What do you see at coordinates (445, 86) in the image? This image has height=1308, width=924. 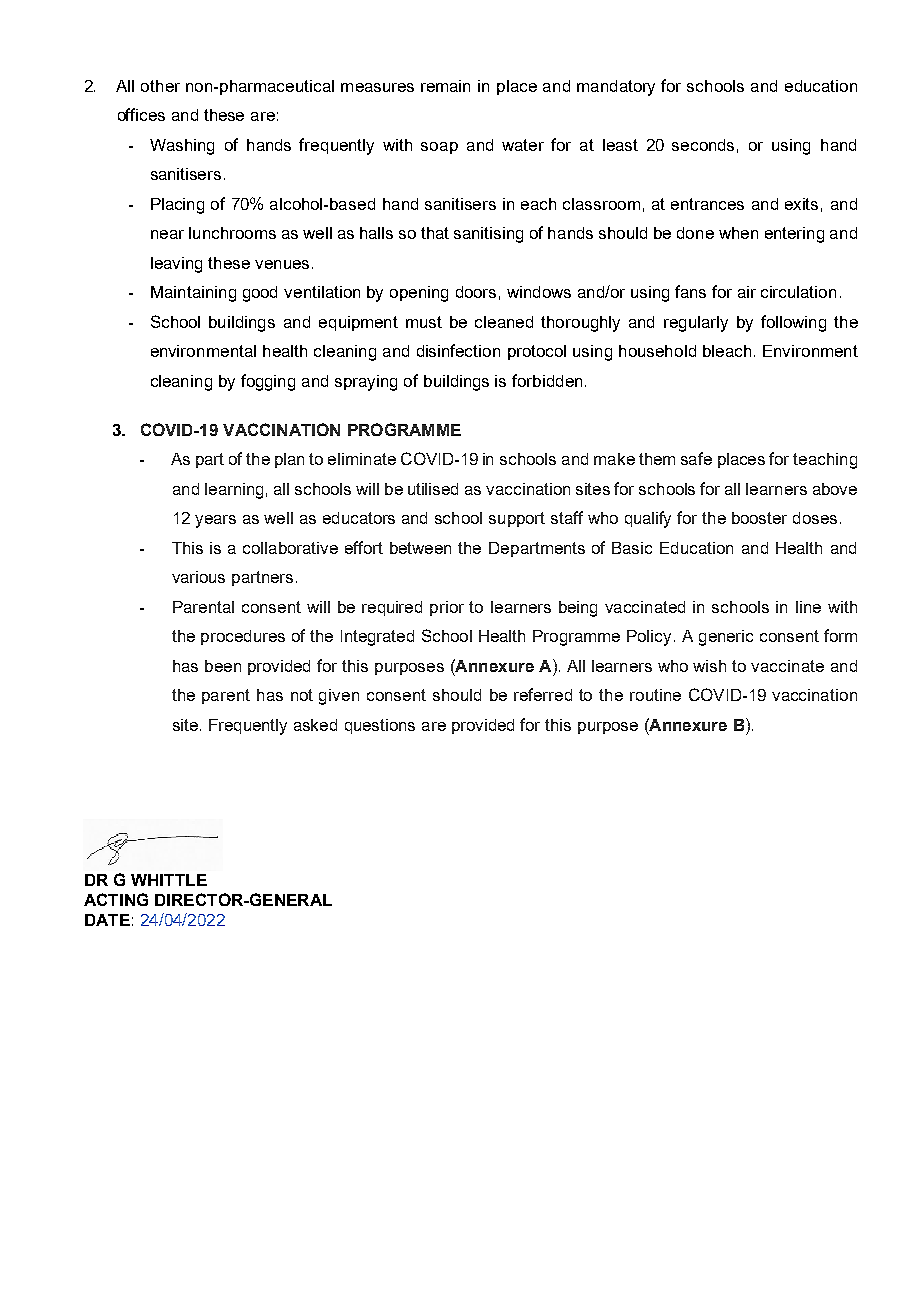 I see `remain` at bounding box center [445, 86].
